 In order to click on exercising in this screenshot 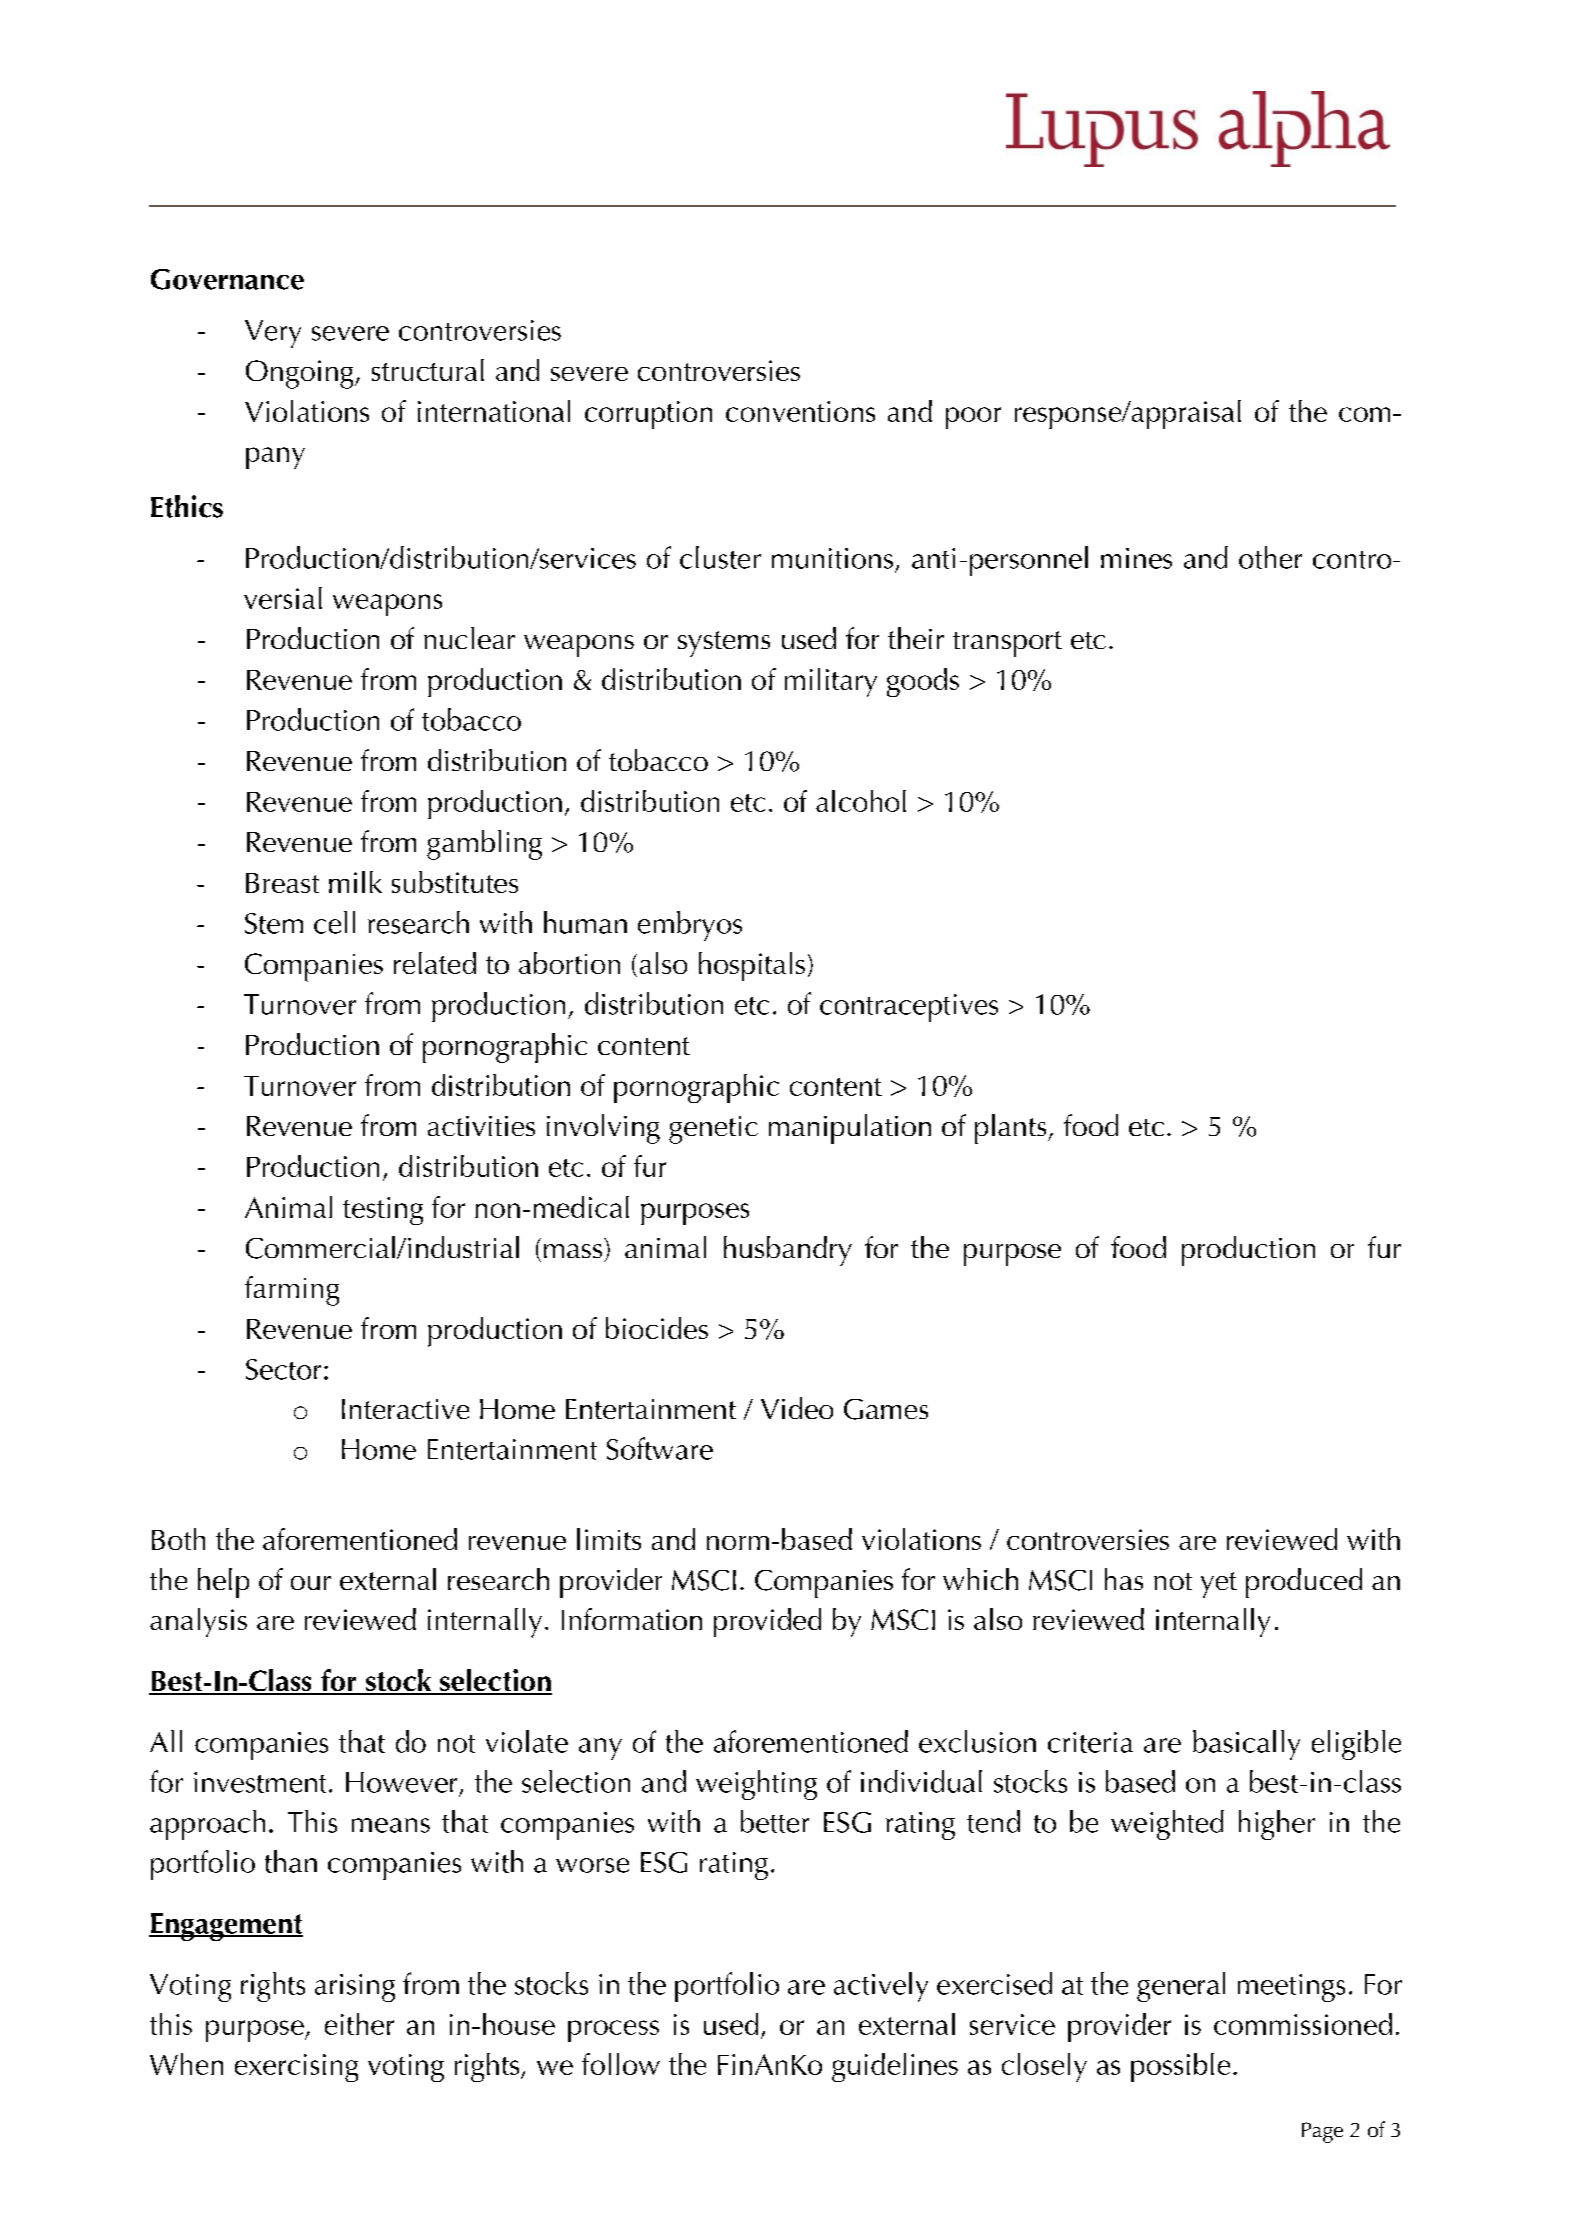, I will do `click(296, 2068)`.
